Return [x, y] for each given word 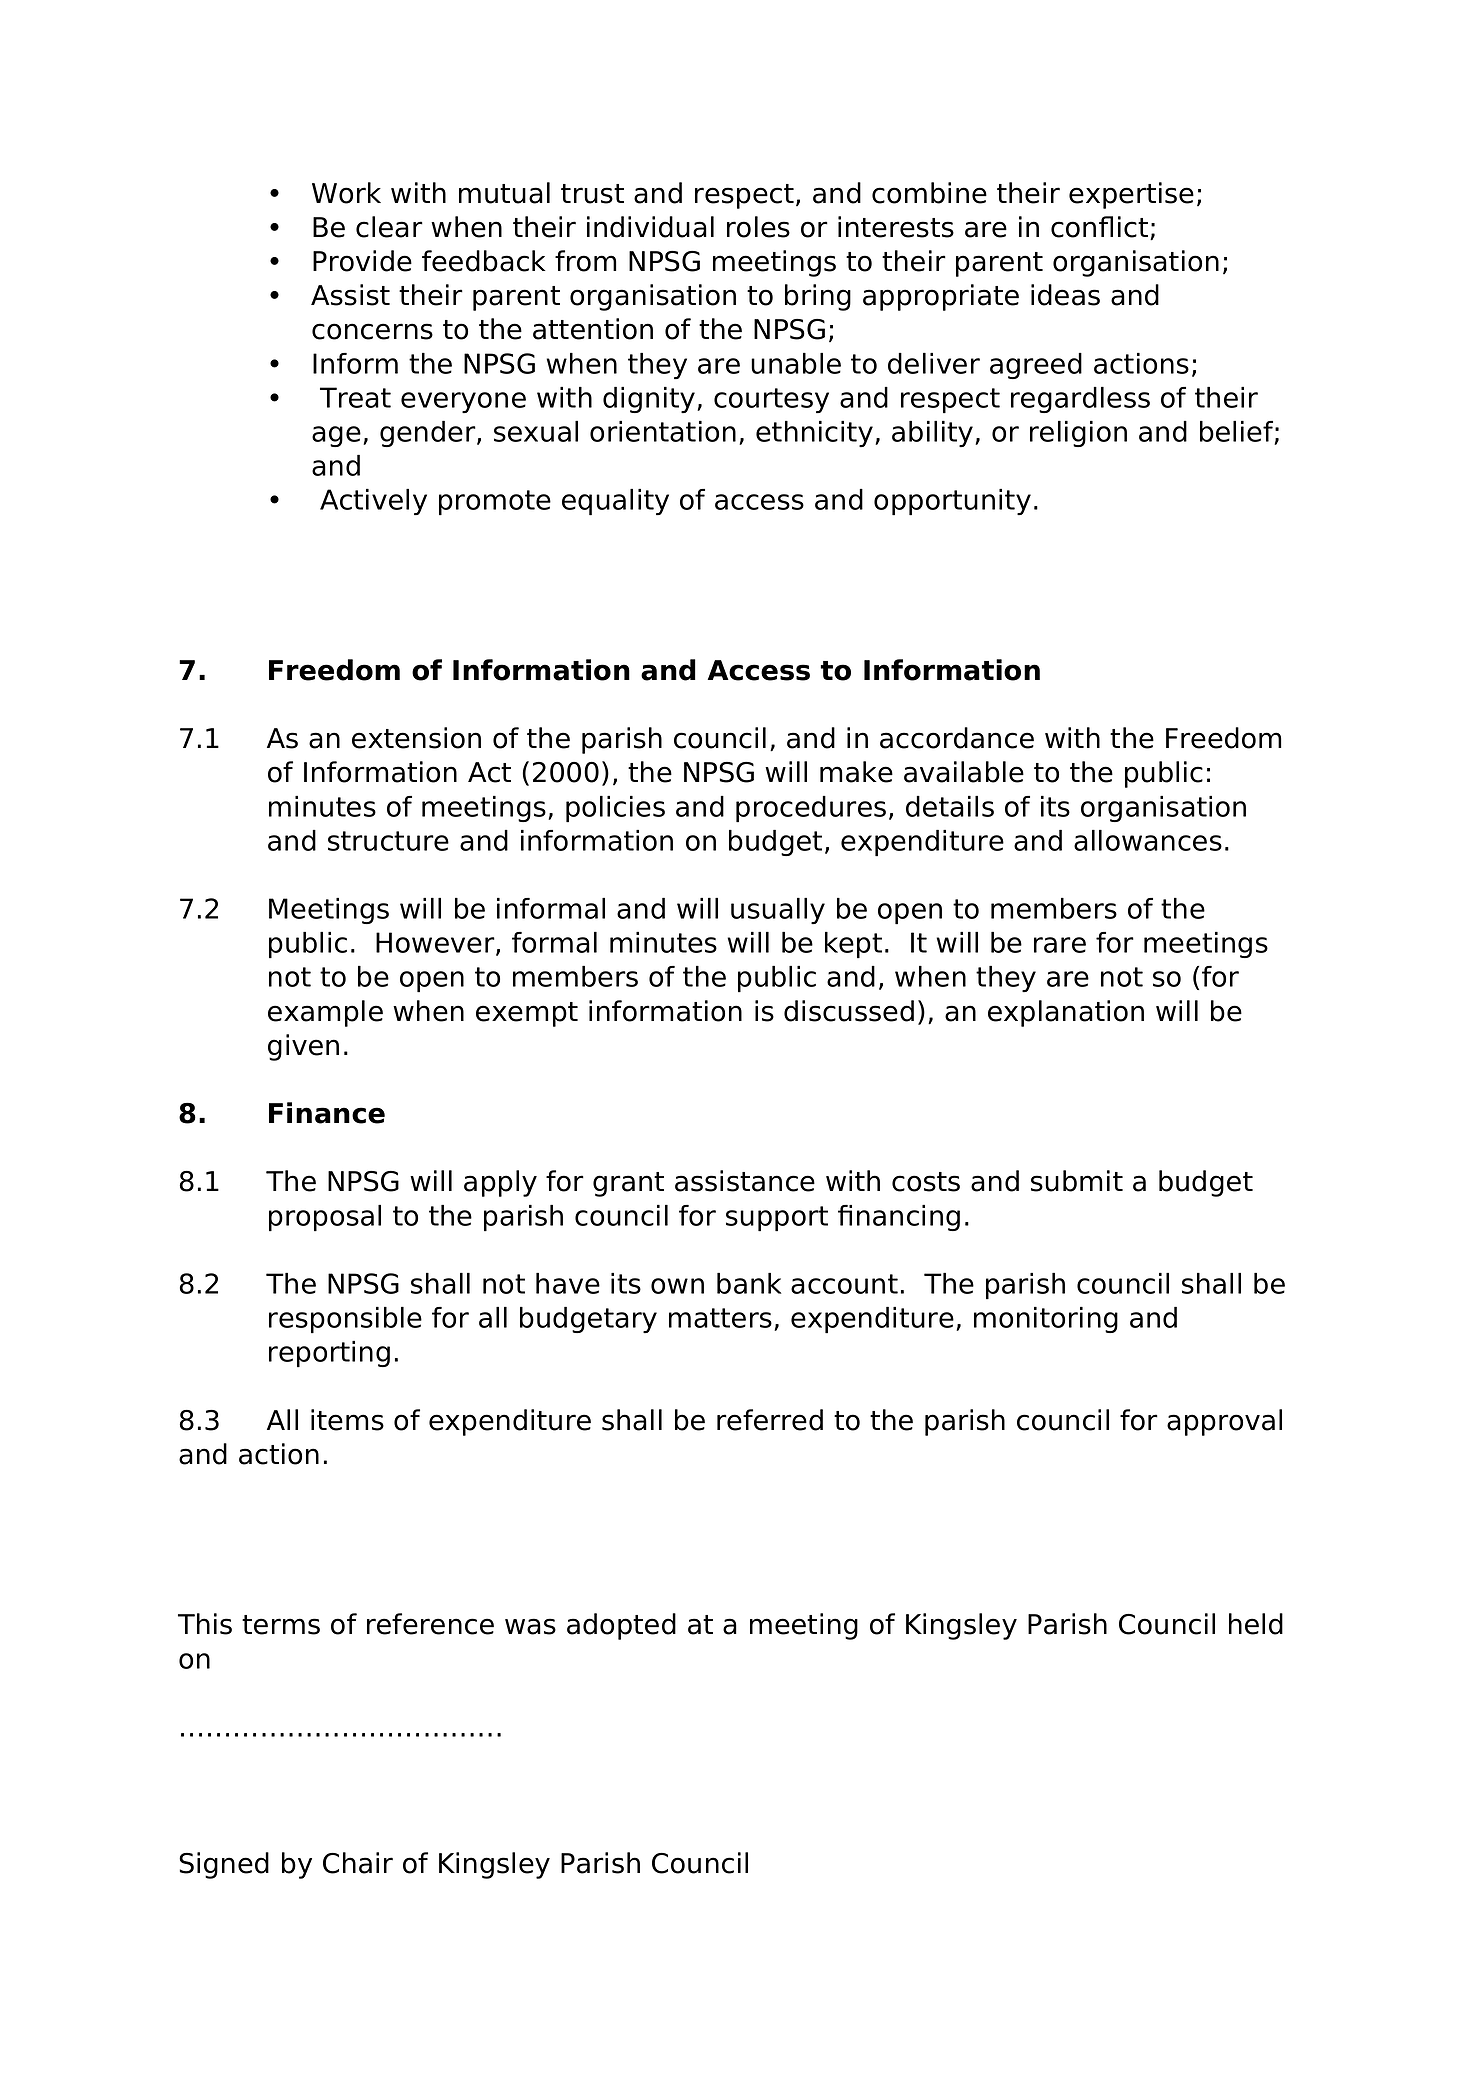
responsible [345, 1320]
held [1256, 1624]
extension [416, 738]
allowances [1148, 840]
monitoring [1046, 1319]
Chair [358, 1863]
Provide [362, 261]
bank [749, 1283]
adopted [621, 1626]
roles [758, 227]
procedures [811, 809]
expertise [1131, 195]
